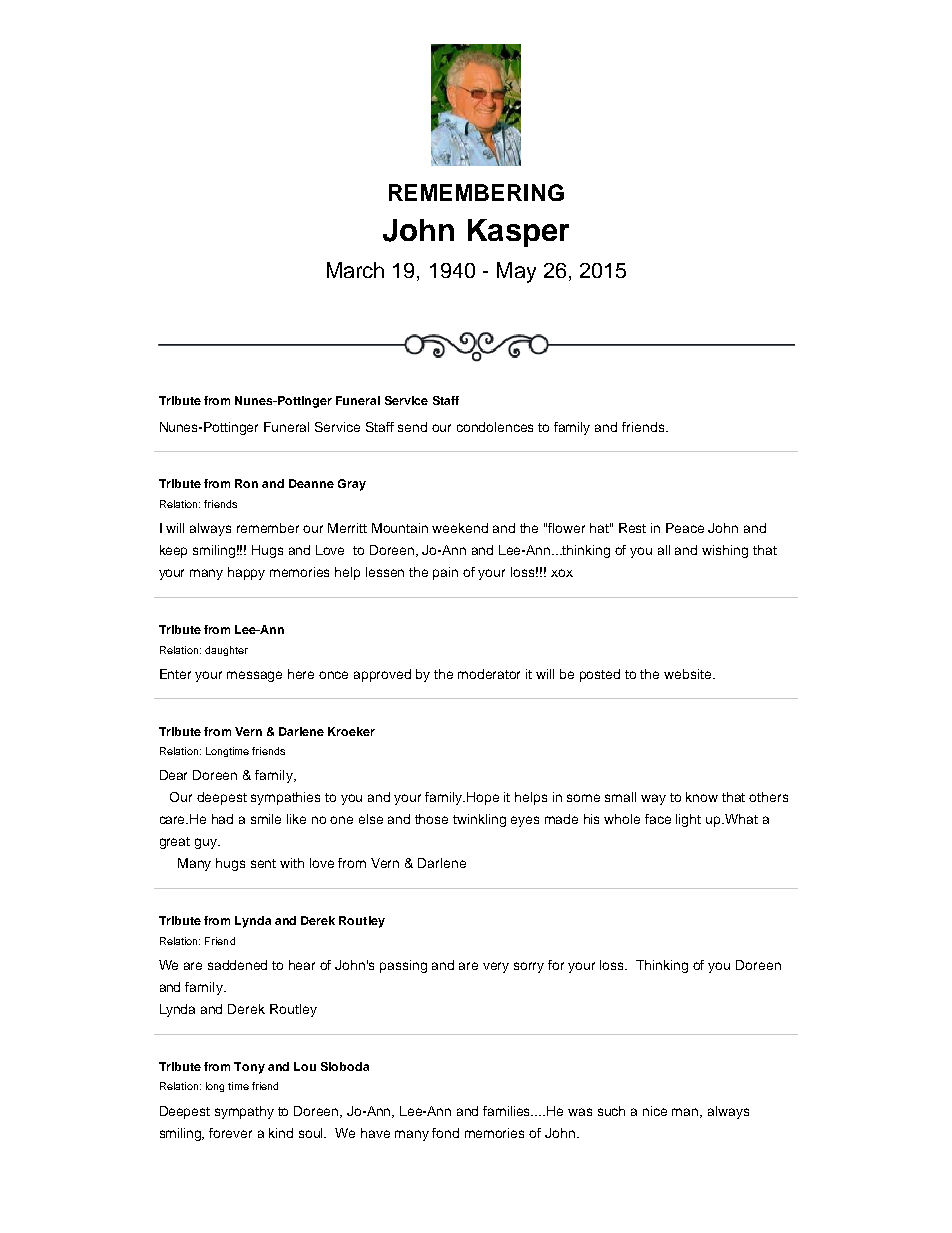 This screenshot has height=1233, width=952. Describe the element at coordinates (382, 675) in the screenshot. I see `approved` at that location.
